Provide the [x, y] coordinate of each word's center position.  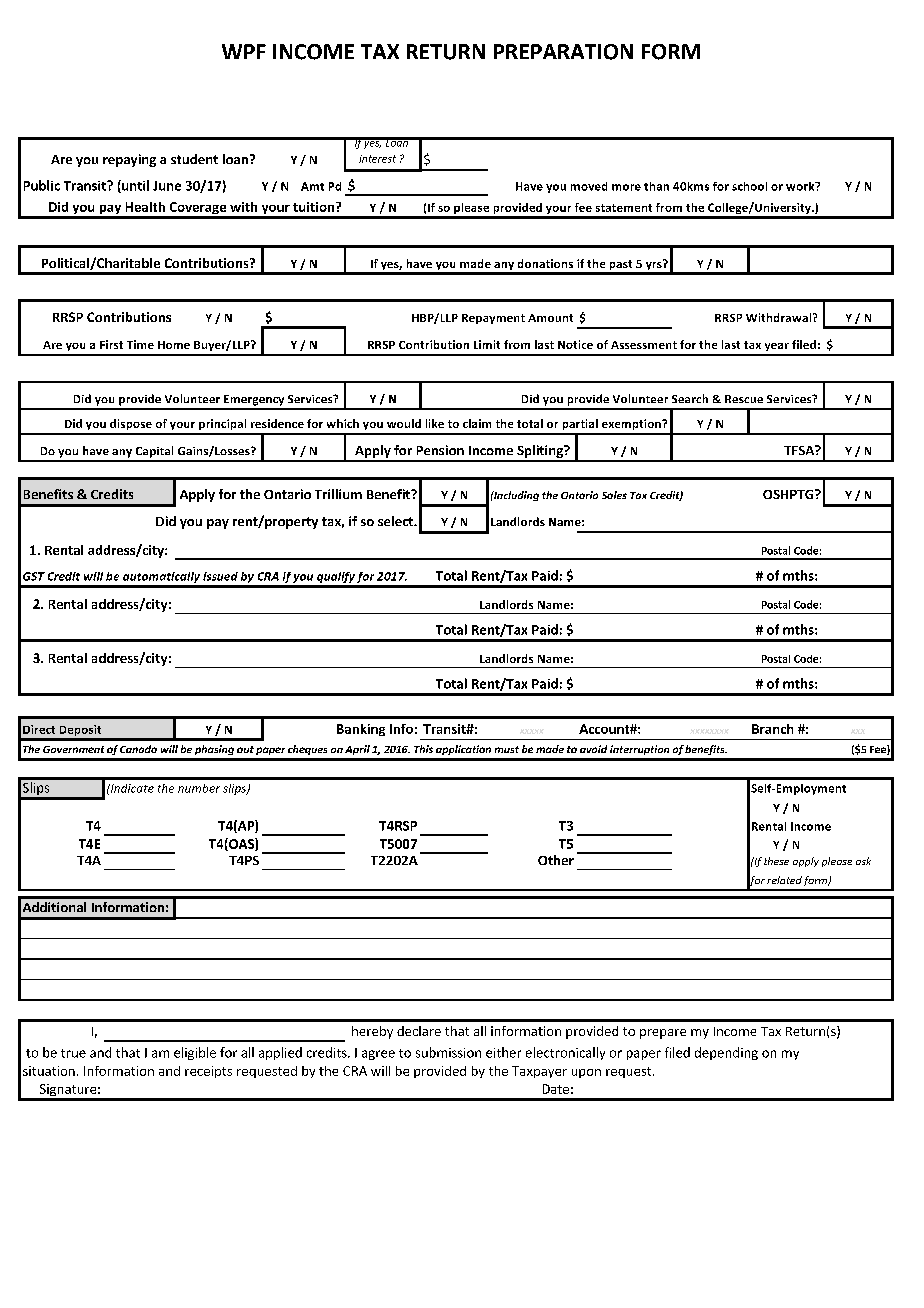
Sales [614, 495]
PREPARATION [563, 52]
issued [220, 576]
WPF [244, 51]
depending [726, 1053]
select [397, 521]
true [73, 1053]
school [749, 186]
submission [448, 1052]
